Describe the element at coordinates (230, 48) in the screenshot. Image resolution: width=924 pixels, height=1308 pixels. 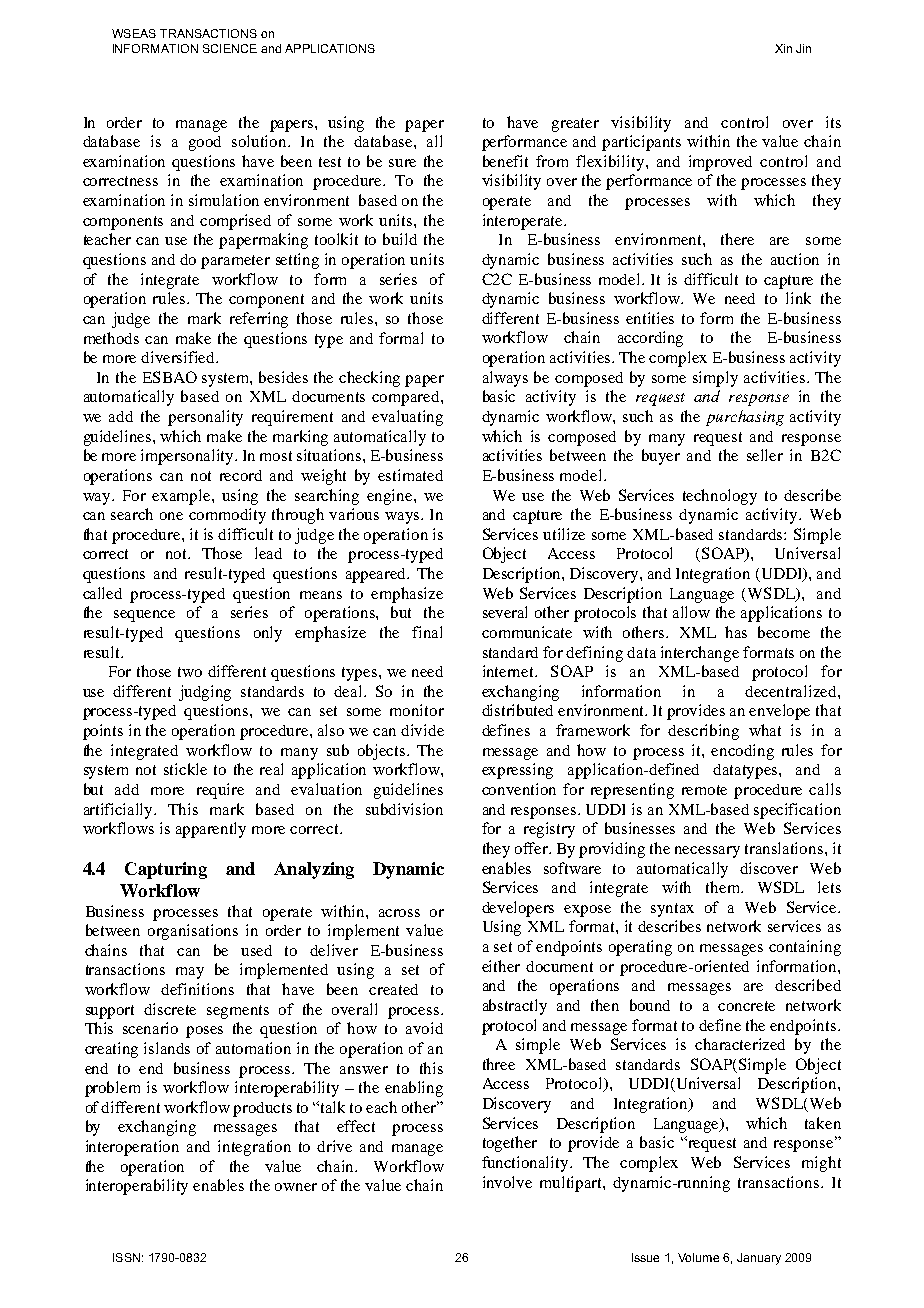
I see `SCIENCE` at that location.
